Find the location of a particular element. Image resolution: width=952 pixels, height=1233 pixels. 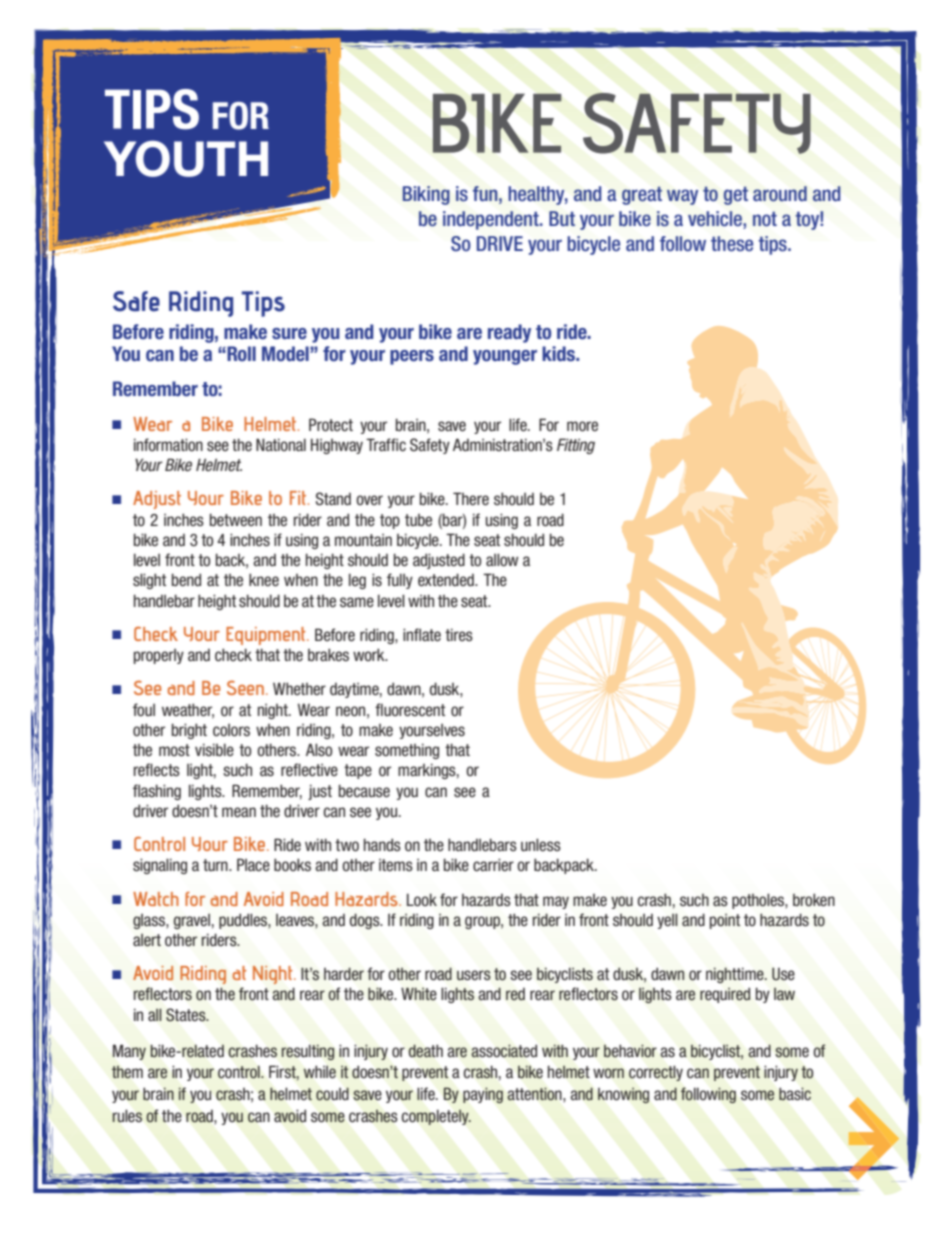

tires is located at coordinates (459, 634).
